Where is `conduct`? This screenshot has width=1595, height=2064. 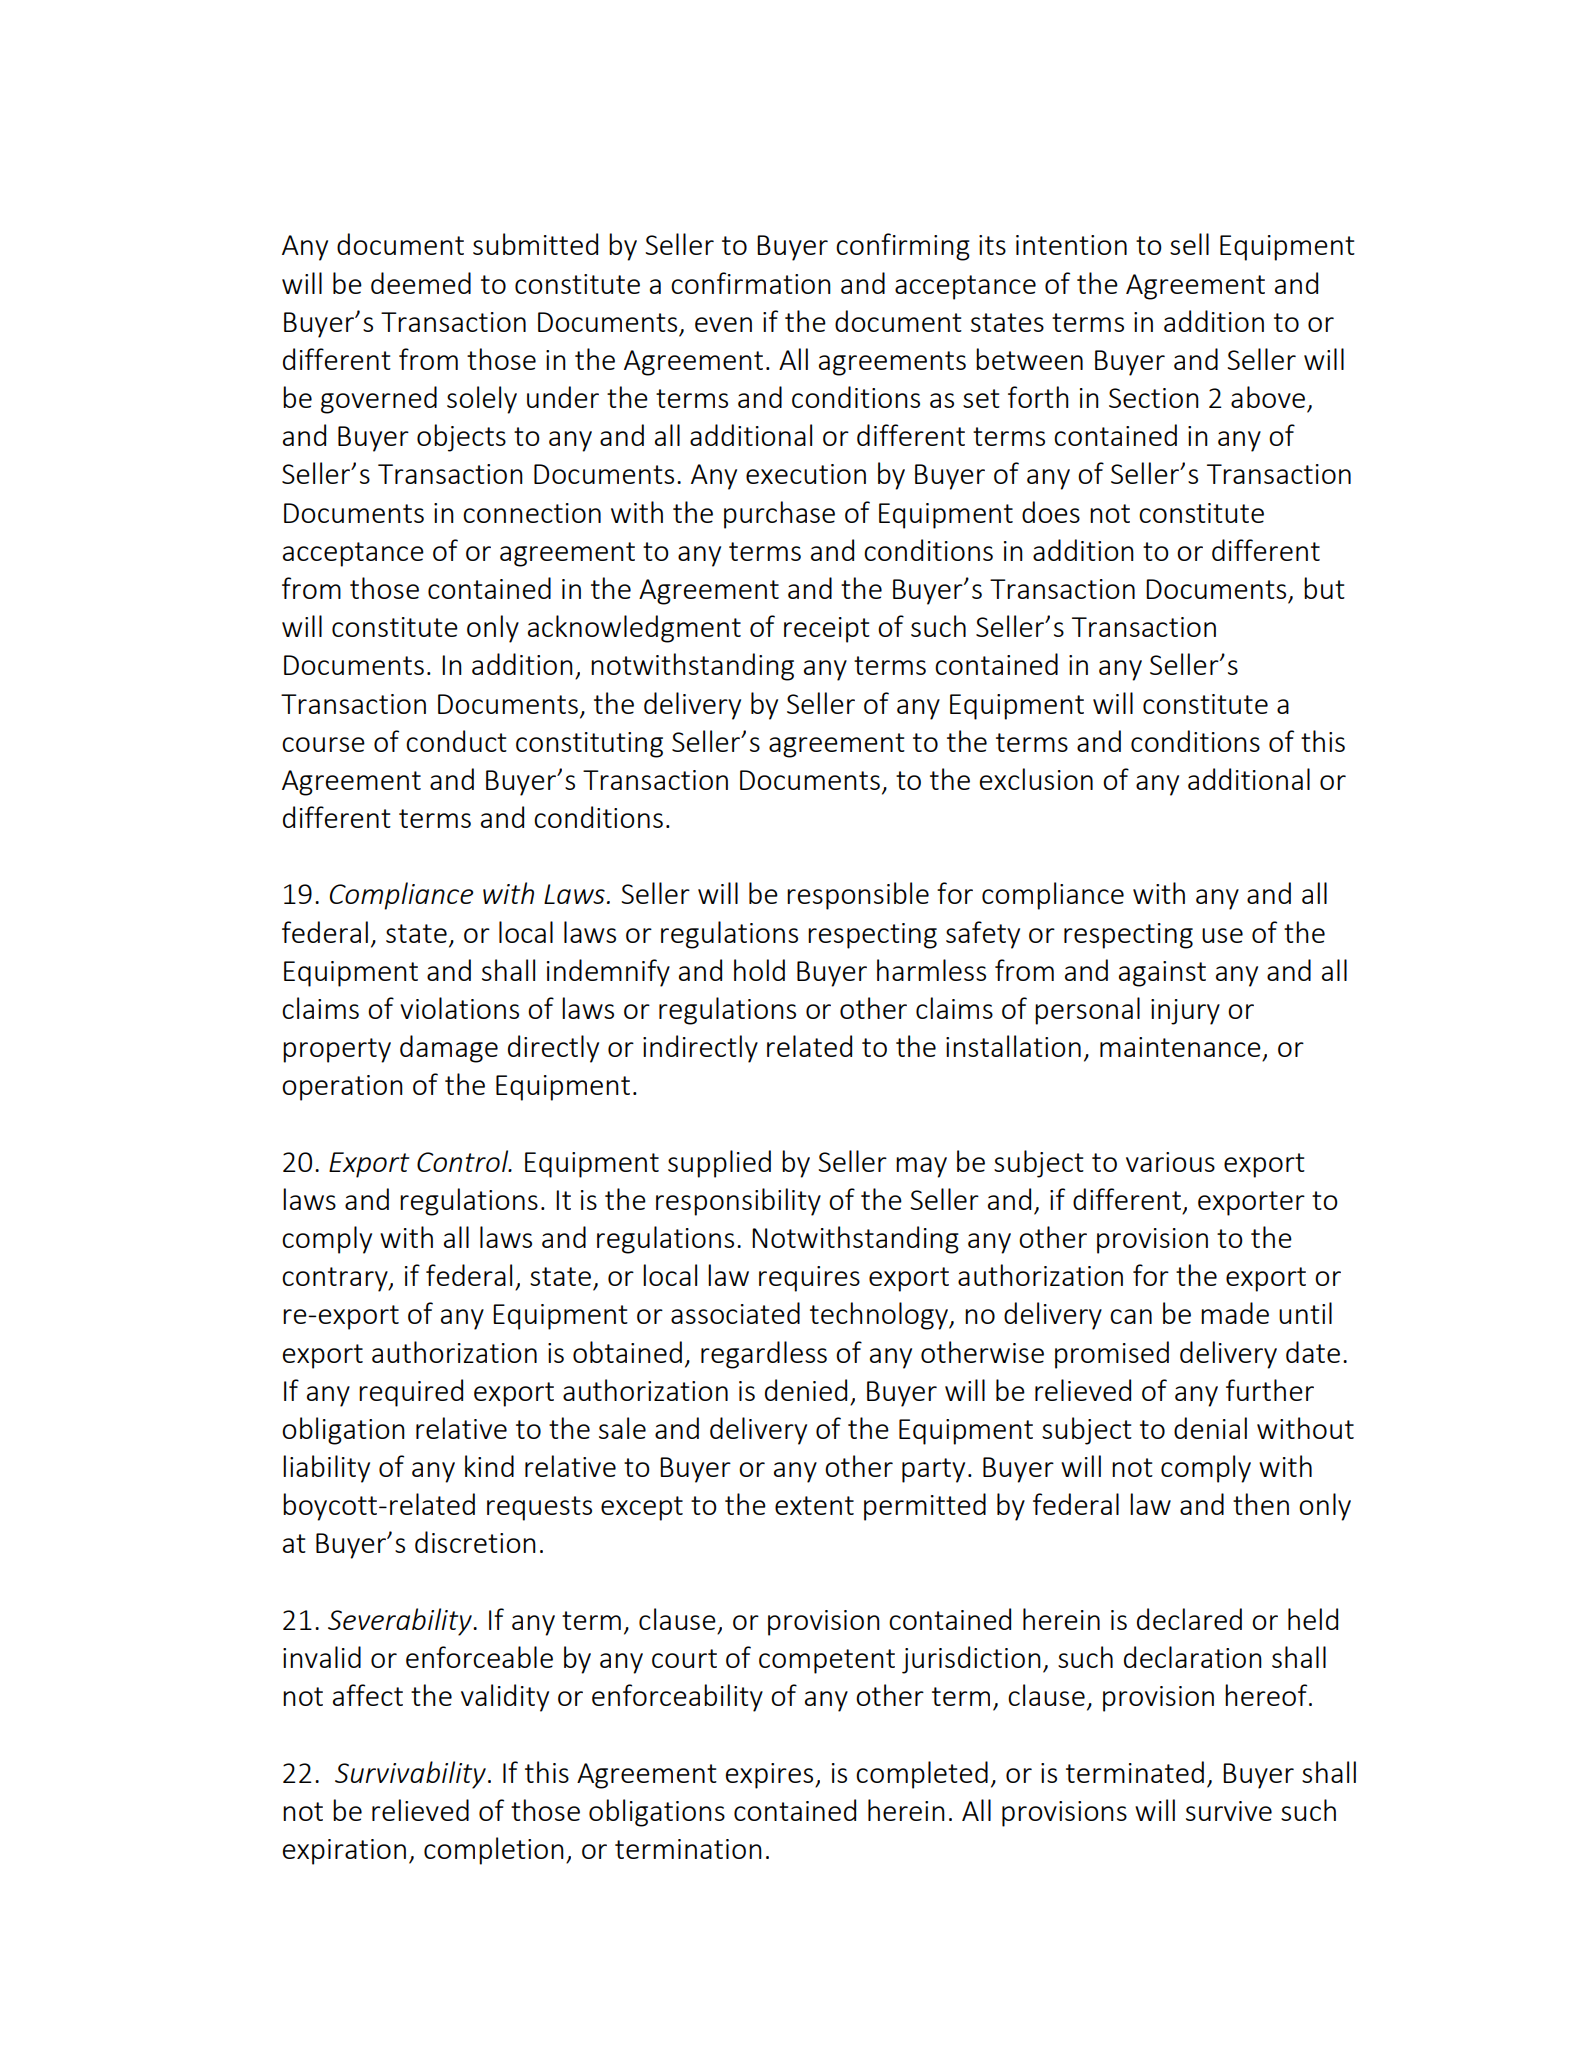
conduct is located at coordinates (456, 741).
